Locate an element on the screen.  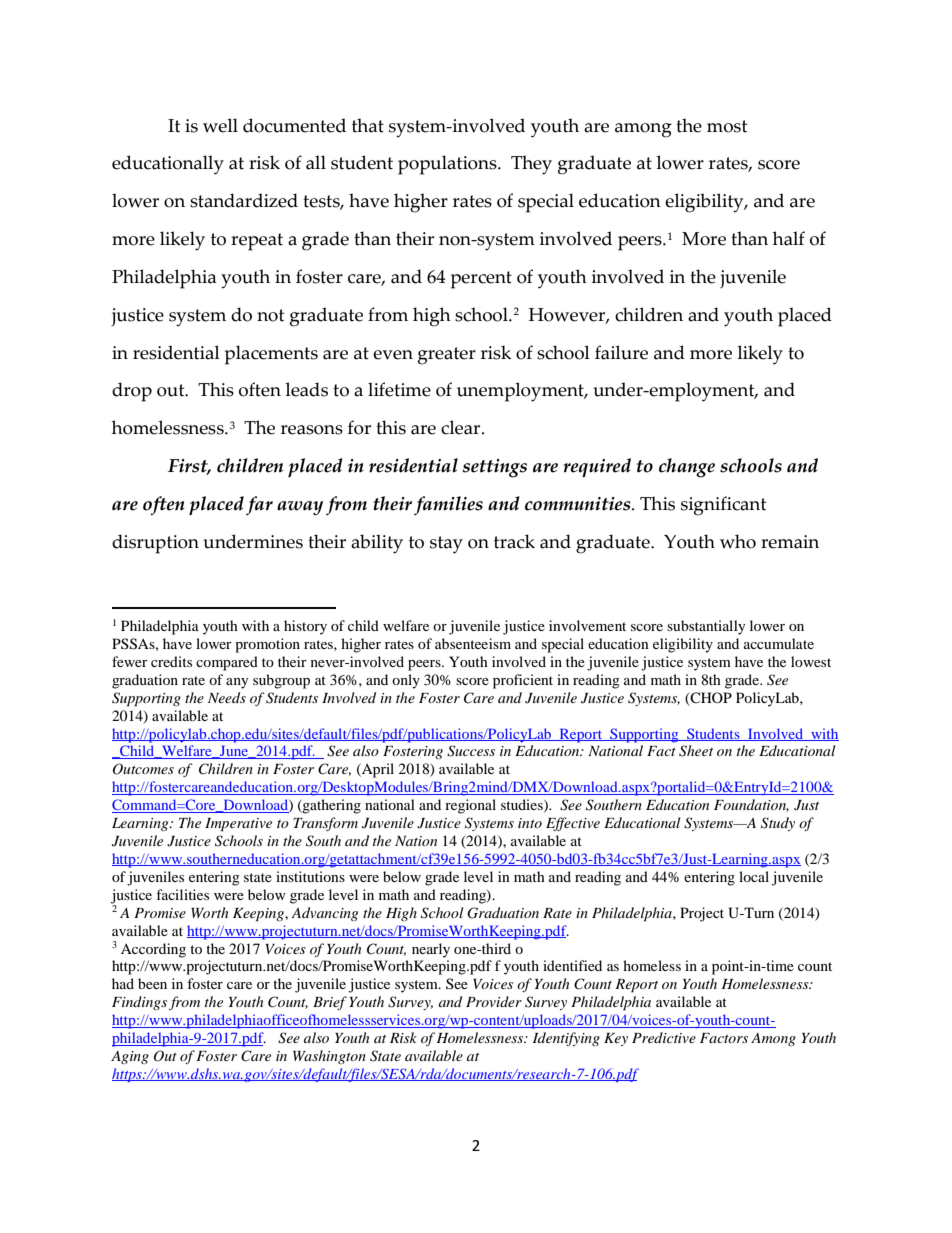
Predictive is located at coordinates (664, 1037).
